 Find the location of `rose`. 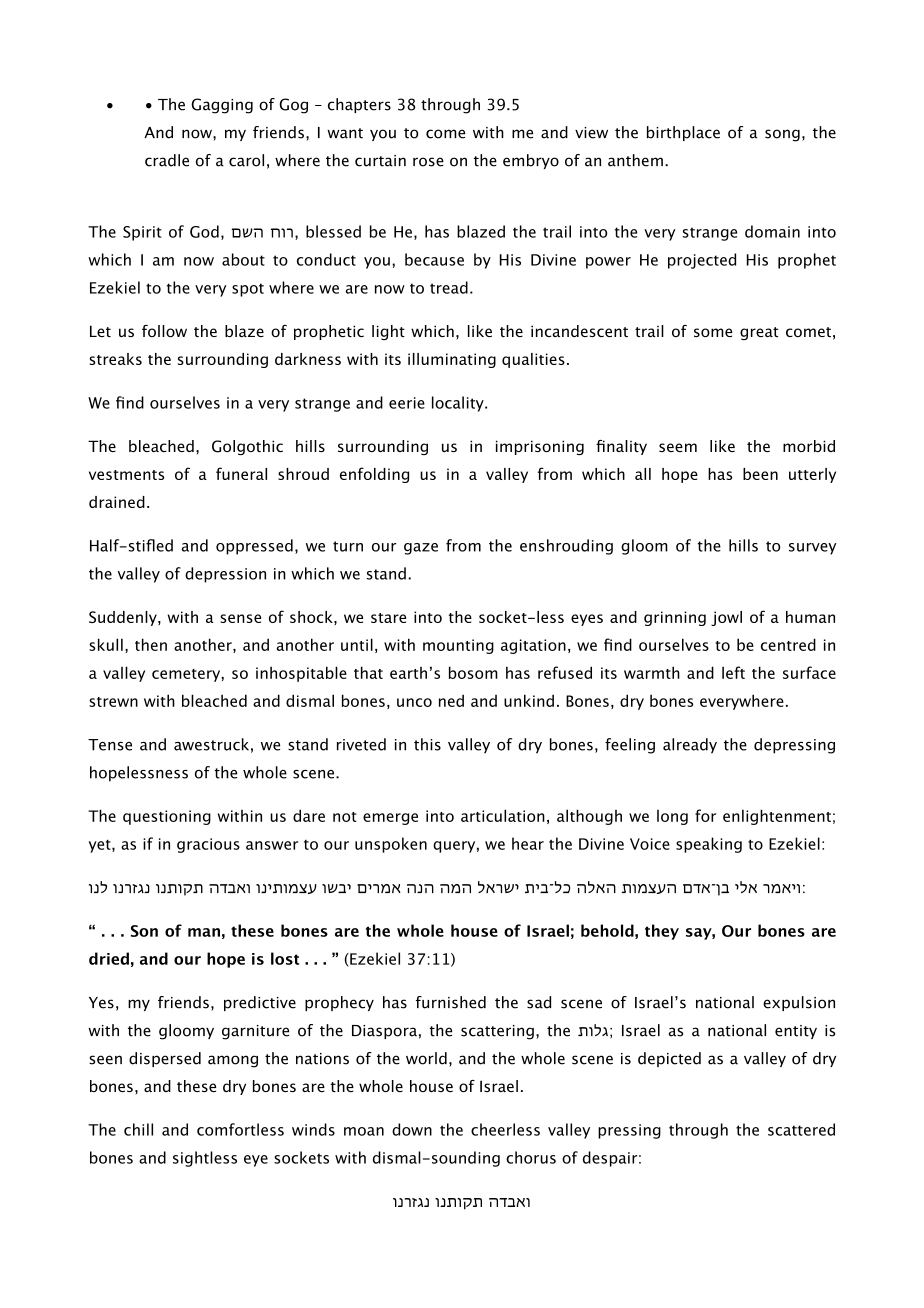

rose is located at coordinates (428, 162).
